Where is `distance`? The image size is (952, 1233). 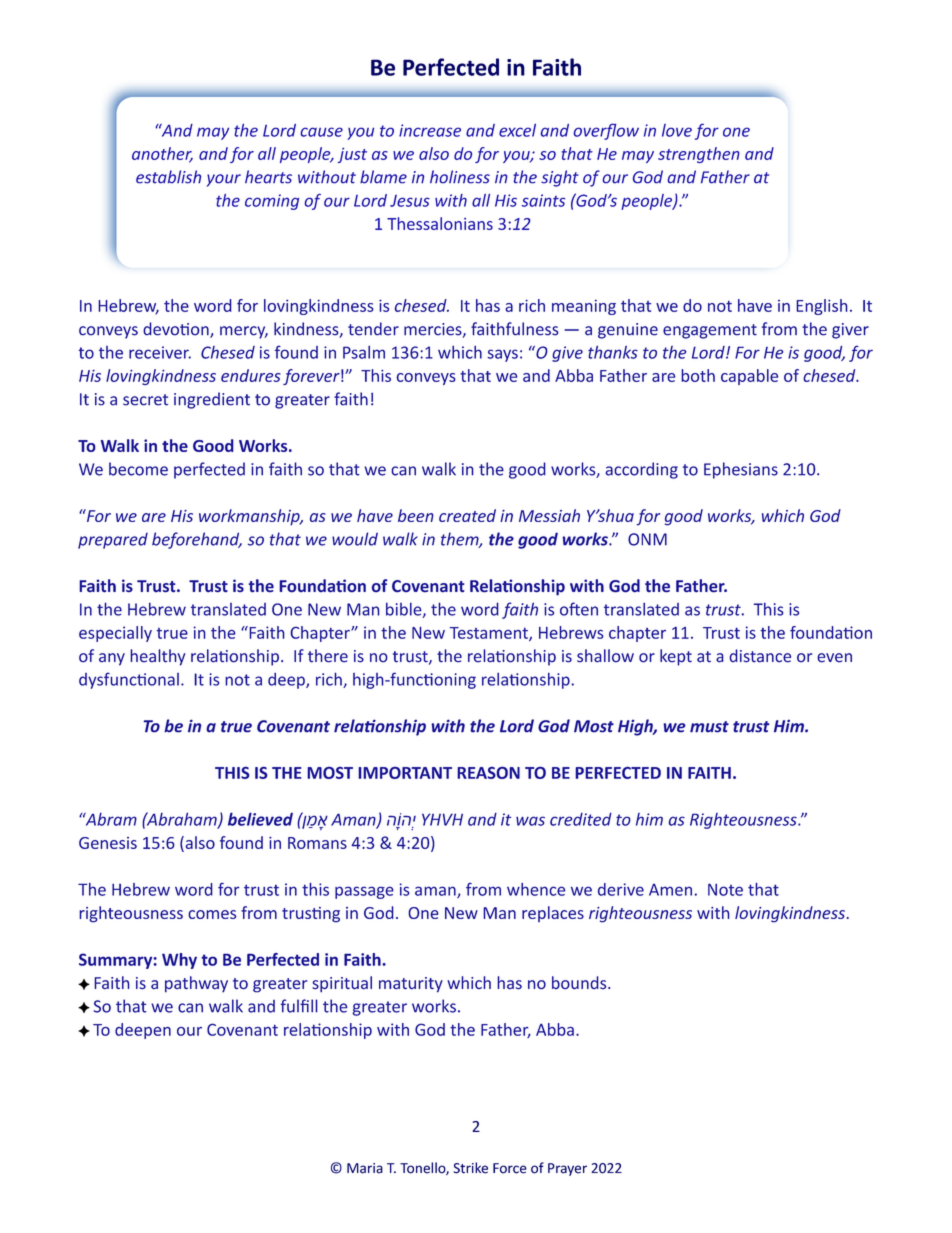
distance is located at coordinates (760, 656).
